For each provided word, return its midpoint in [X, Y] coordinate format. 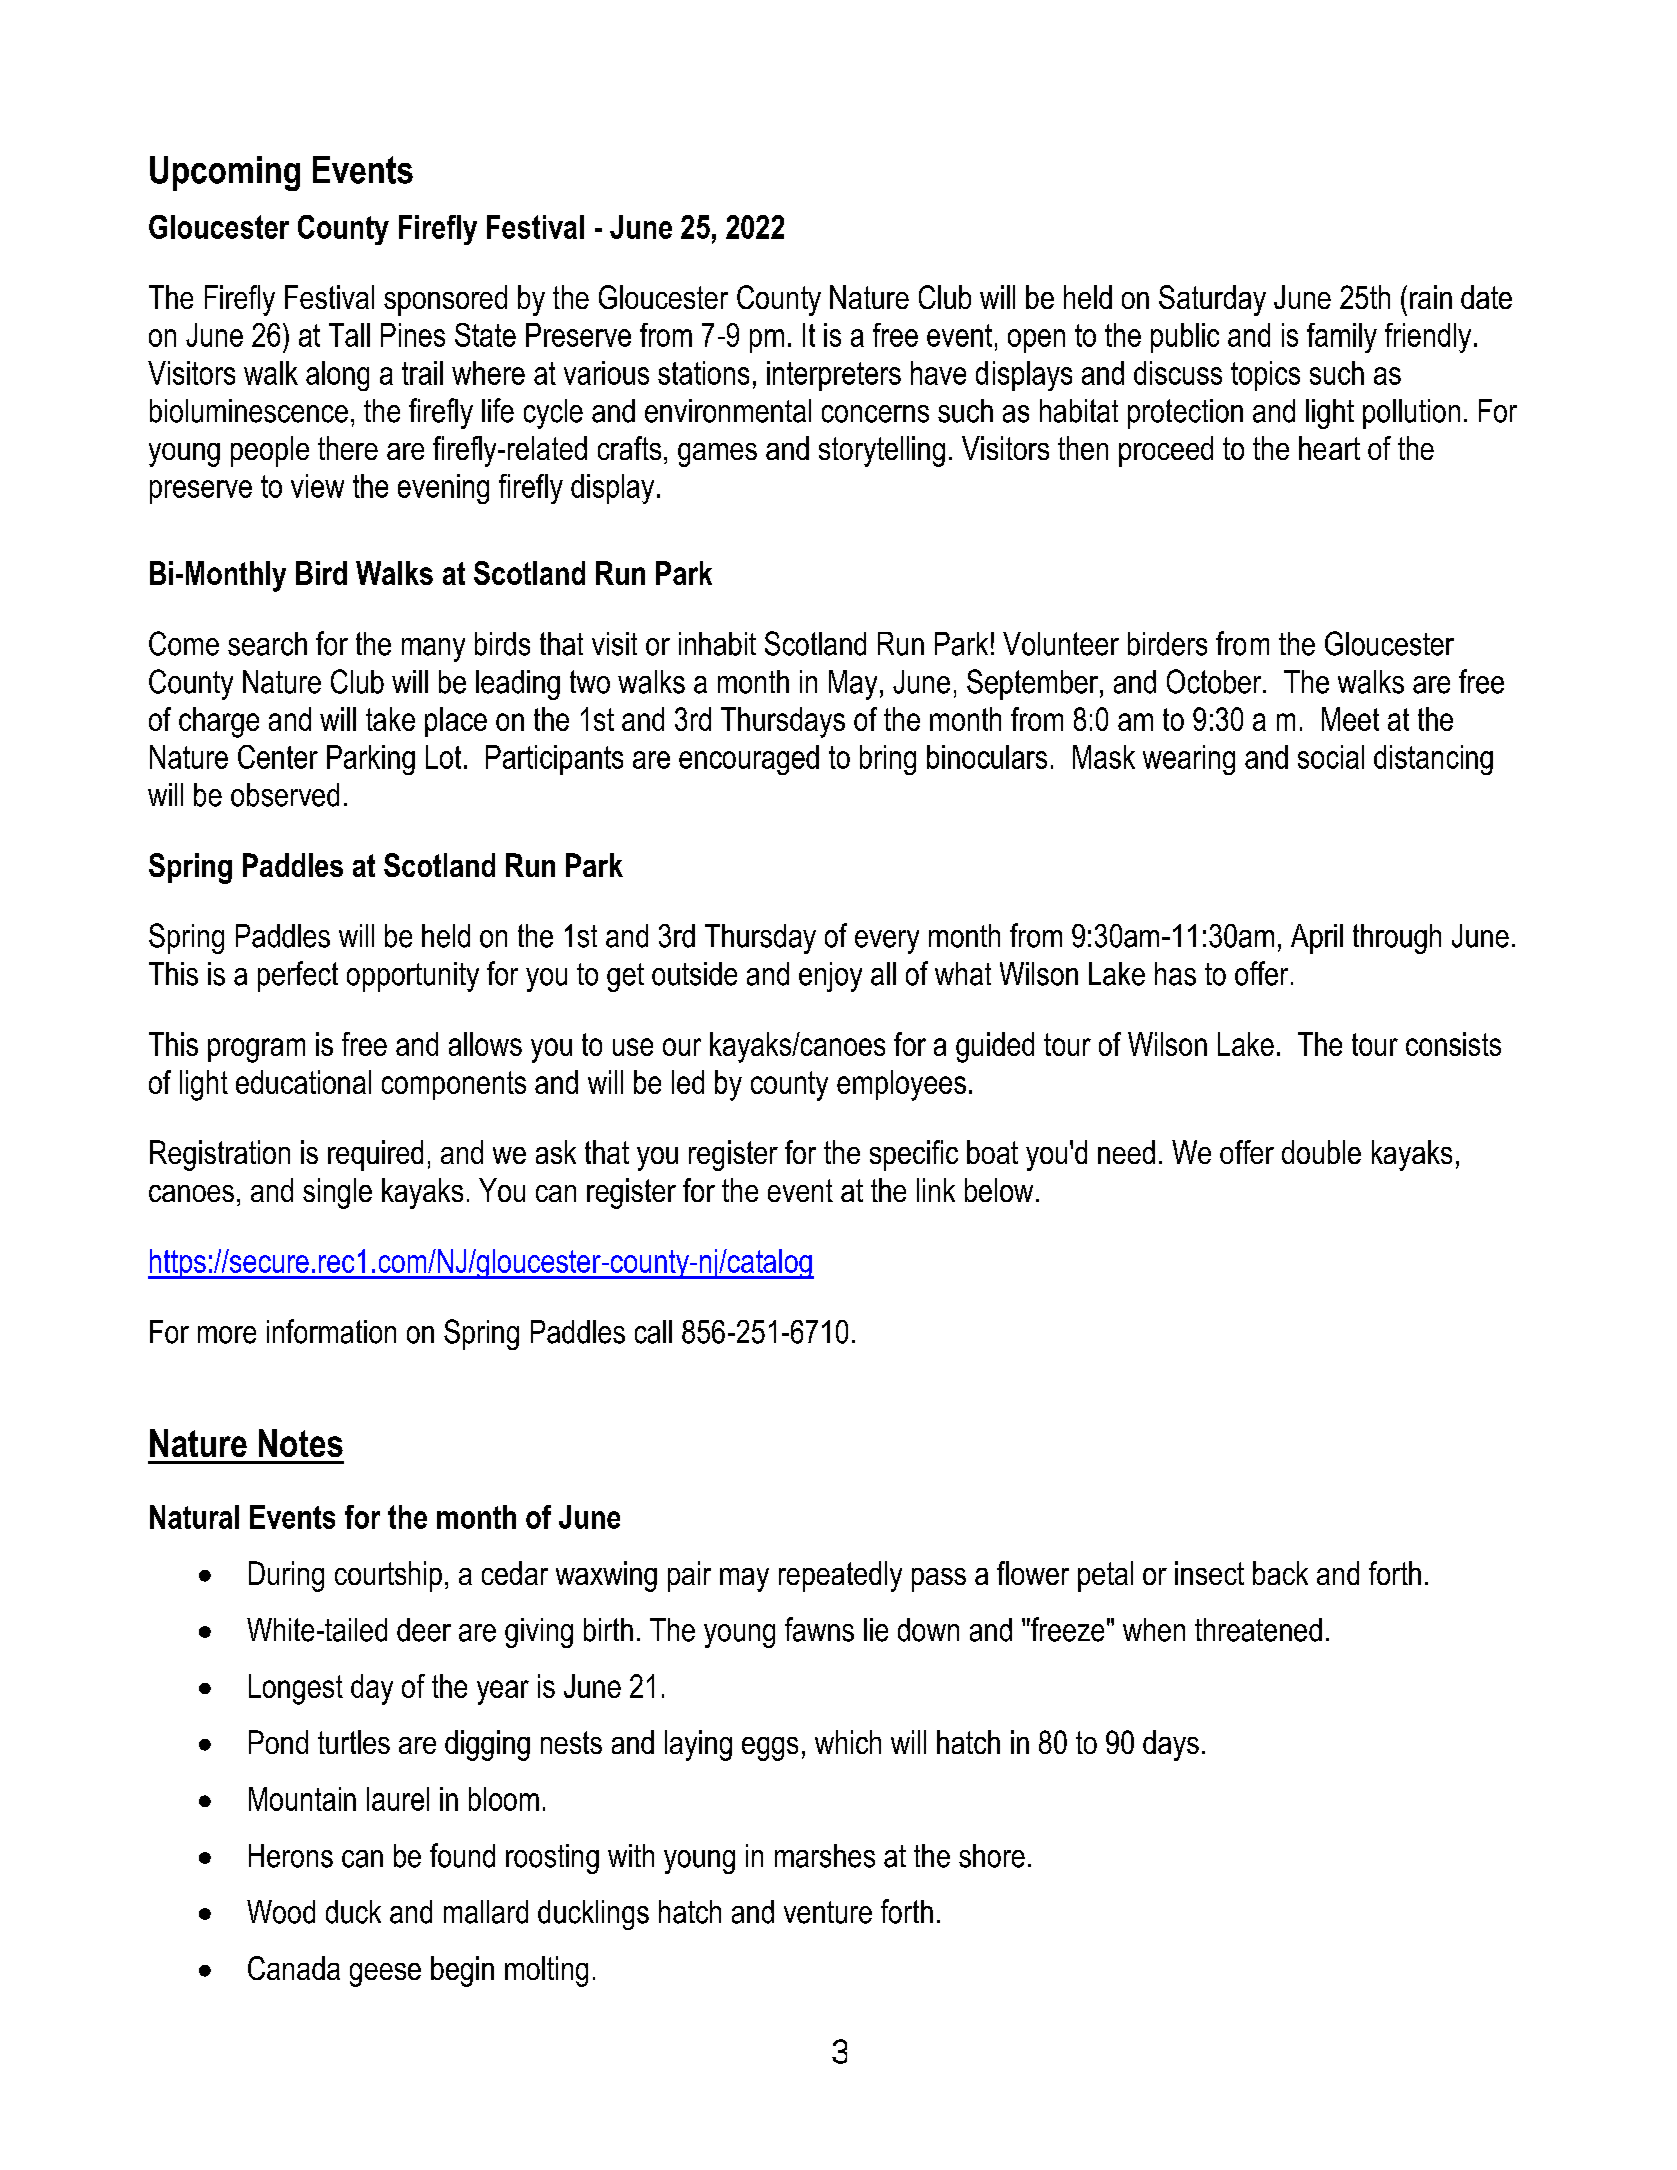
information [331, 1331]
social [1331, 757]
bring [888, 760]
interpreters [834, 376]
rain [1431, 297]
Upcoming [225, 173]
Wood [281, 1912]
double [1321, 1152]
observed [285, 795]
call [653, 1332]
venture [828, 1912]
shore [992, 1856]
